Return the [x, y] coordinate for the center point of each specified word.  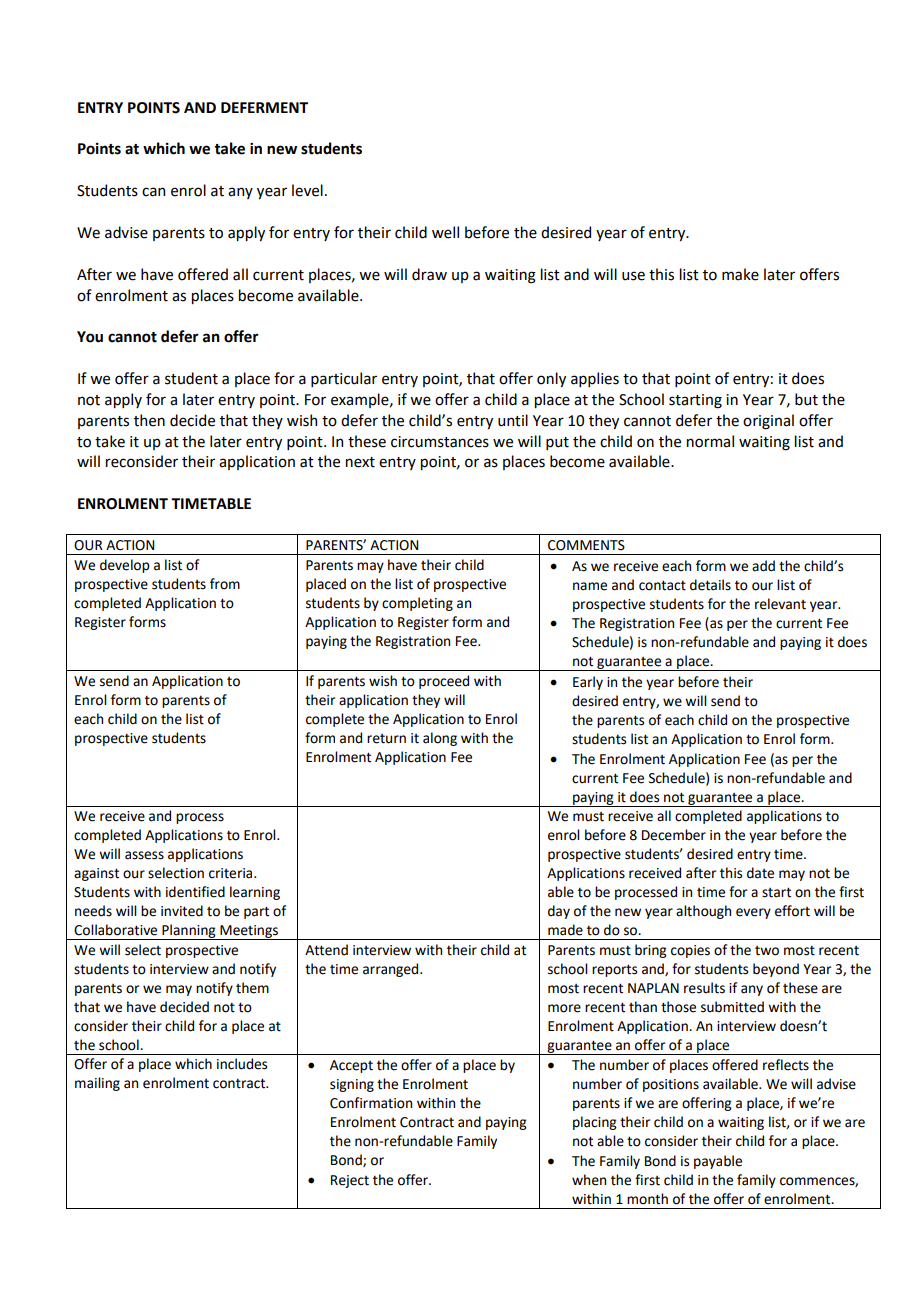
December [674, 835]
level [307, 190]
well [445, 232]
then [149, 420]
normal [710, 441]
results [704, 988]
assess [144, 855]
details [710, 585]
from [225, 584]
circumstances [440, 442]
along [440, 739]
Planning [189, 932]
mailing [97, 1084]
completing [417, 604]
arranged [392, 970]
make [740, 274]
